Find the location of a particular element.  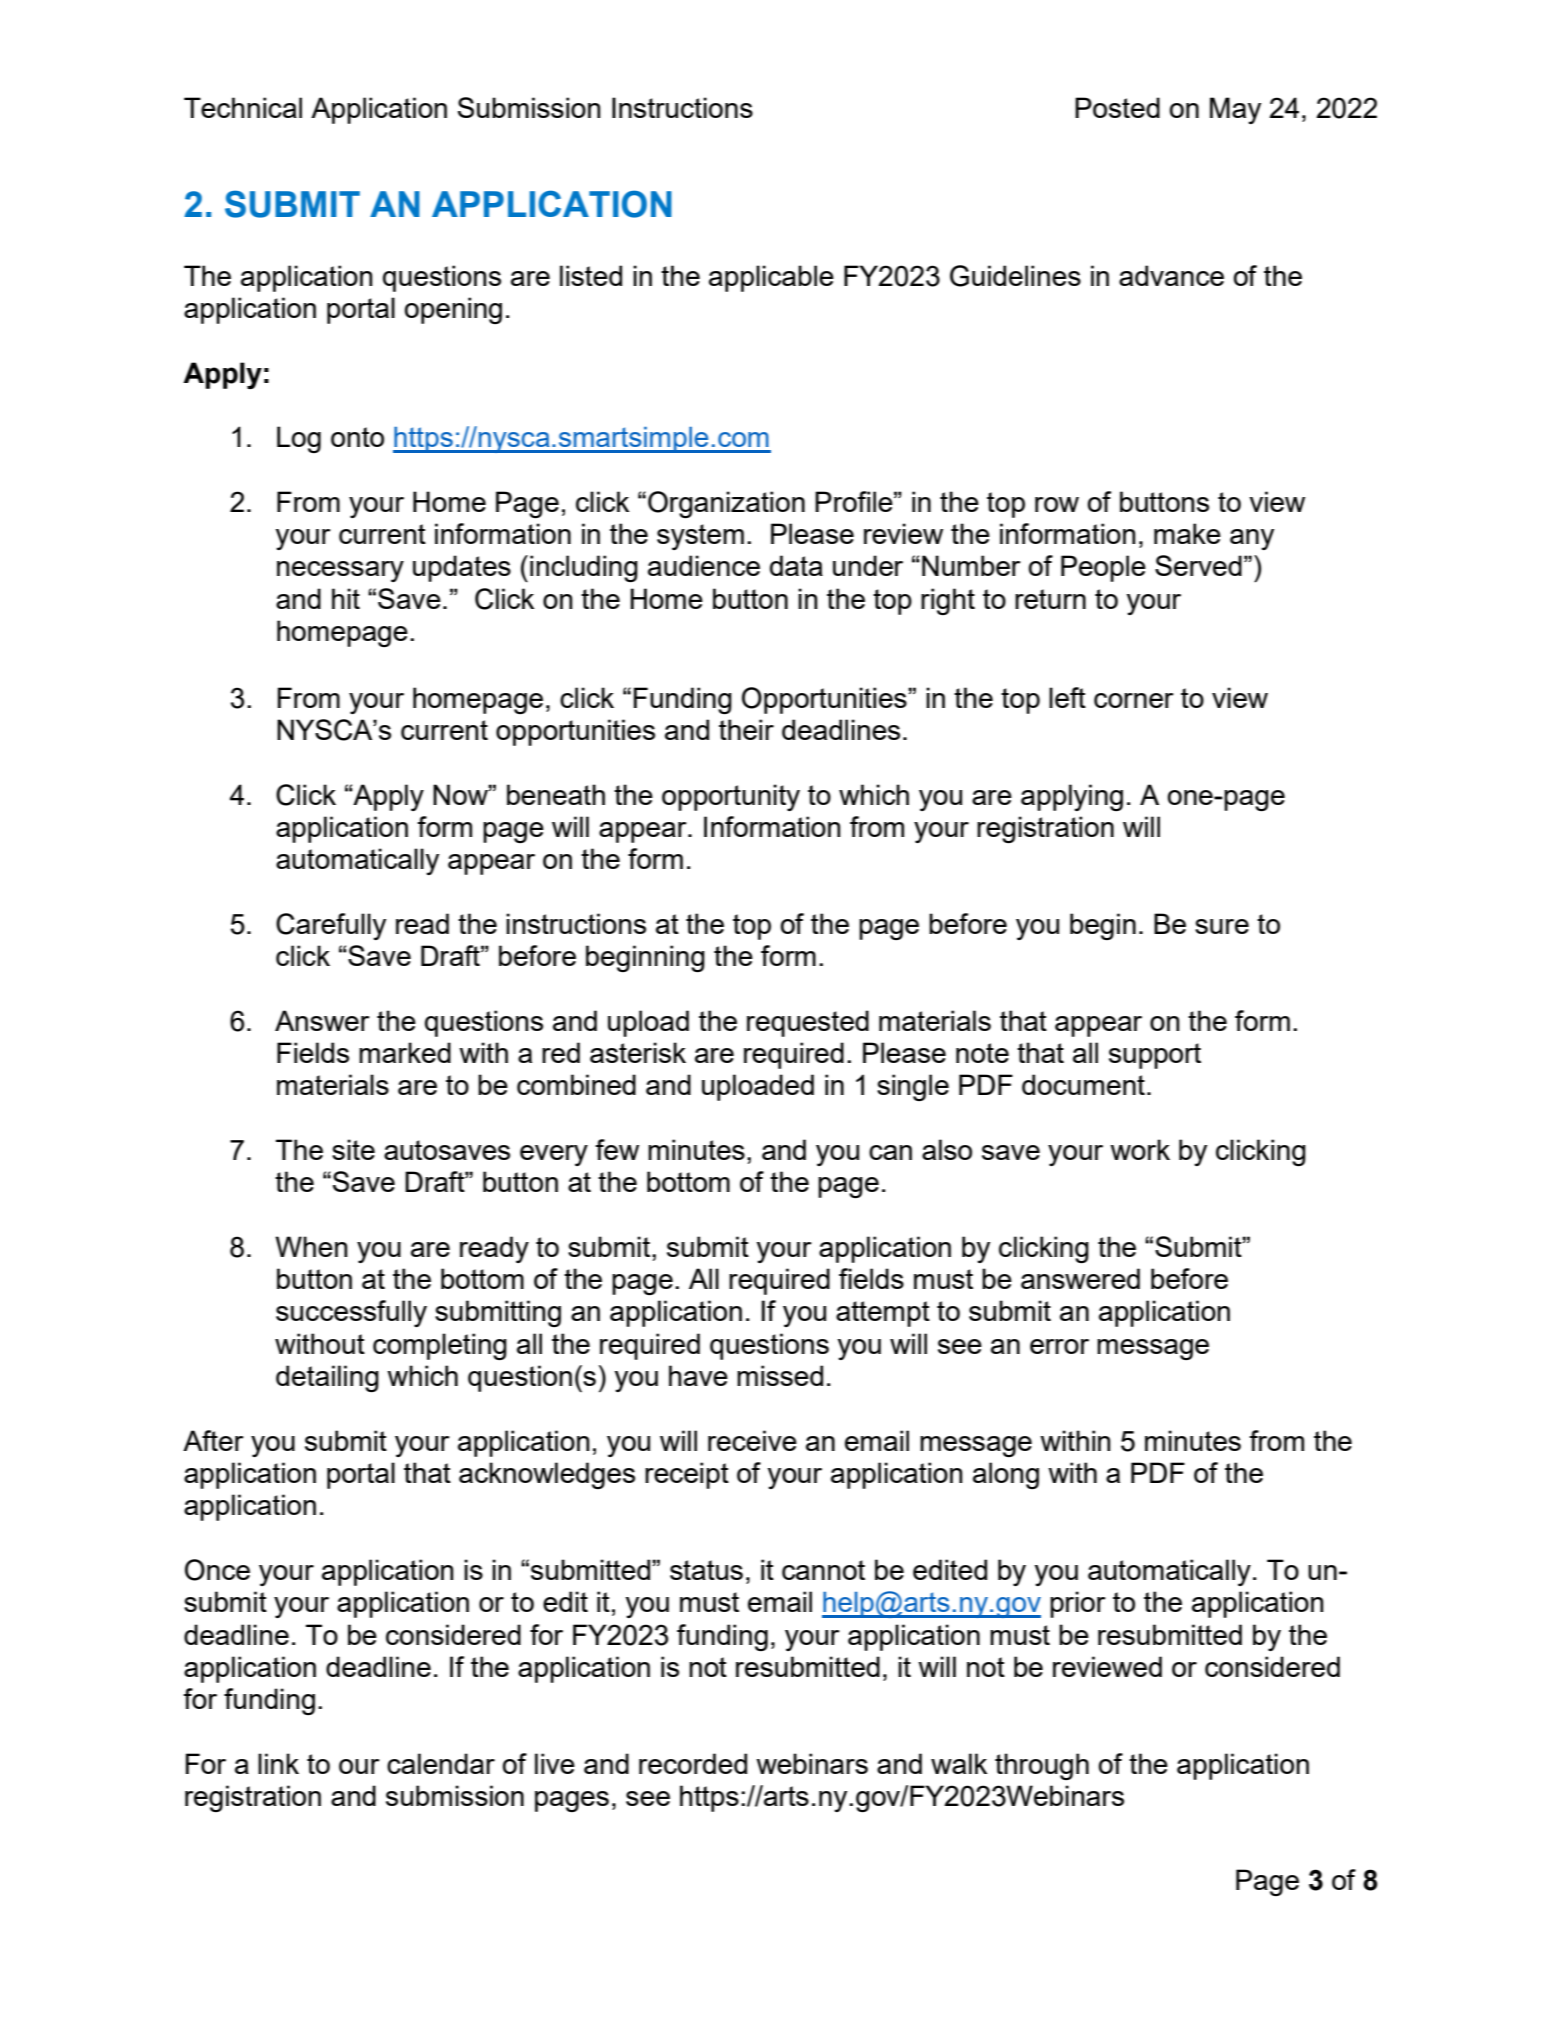

receive is located at coordinates (752, 1440).
